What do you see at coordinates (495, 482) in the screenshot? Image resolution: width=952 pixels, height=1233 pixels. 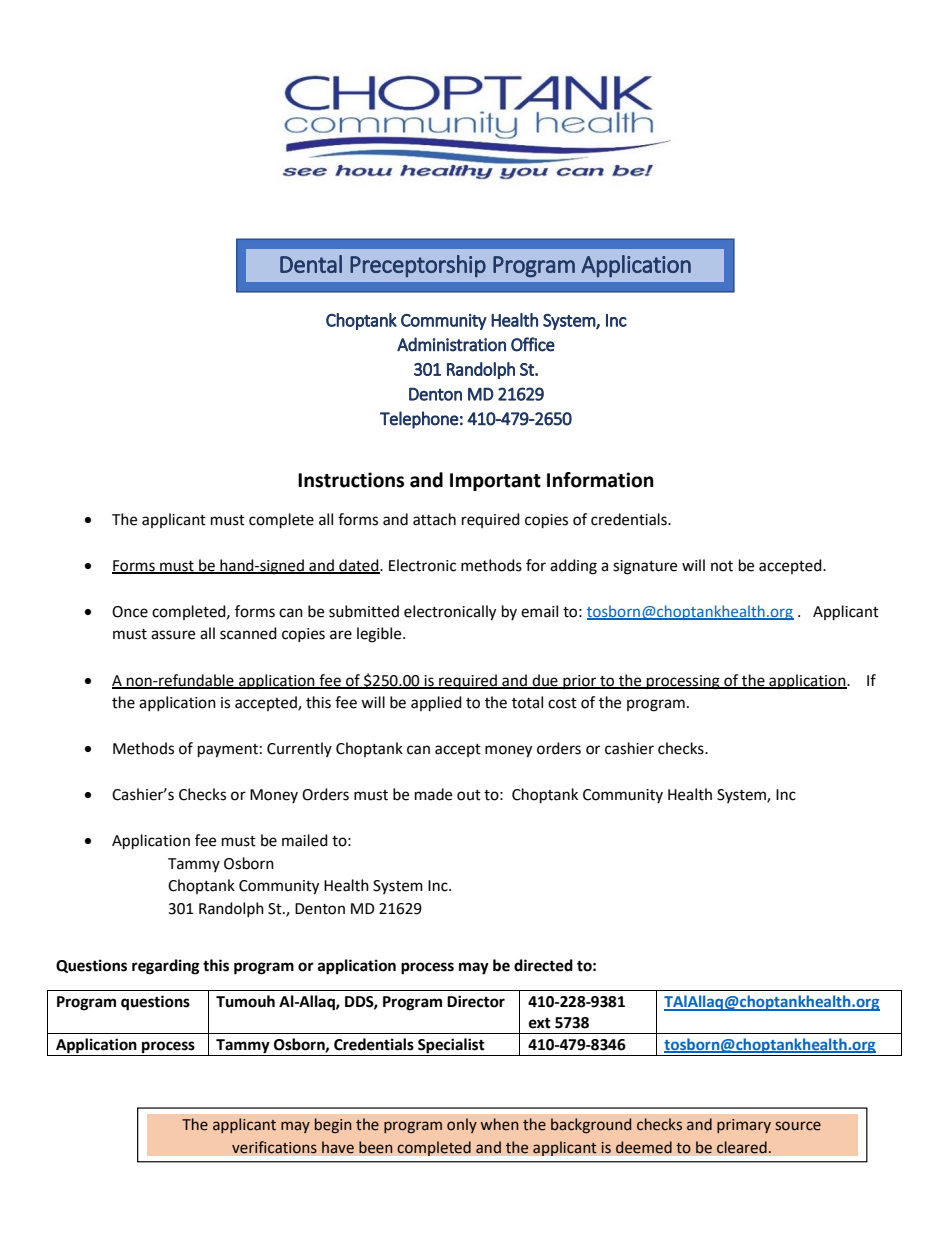 I see `Important` at bounding box center [495, 482].
